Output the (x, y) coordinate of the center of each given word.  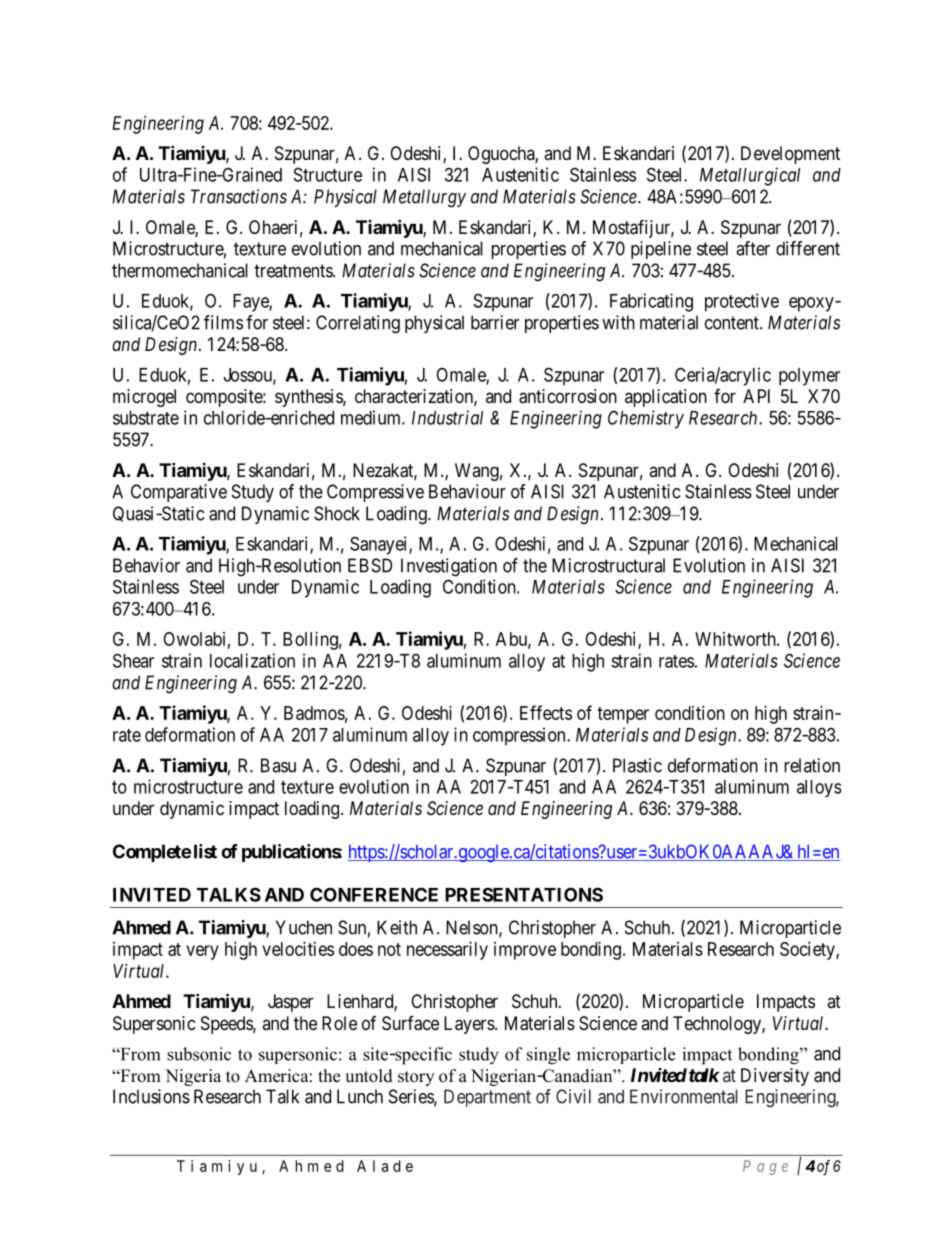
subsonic (199, 1054)
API (756, 396)
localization (252, 660)
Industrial (447, 417)
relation (812, 765)
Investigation (449, 567)
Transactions (239, 196)
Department (487, 1098)
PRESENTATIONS (524, 894)
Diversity (775, 1077)
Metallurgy (424, 198)
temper (623, 715)
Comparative (179, 493)
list (205, 851)
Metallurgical (750, 176)
